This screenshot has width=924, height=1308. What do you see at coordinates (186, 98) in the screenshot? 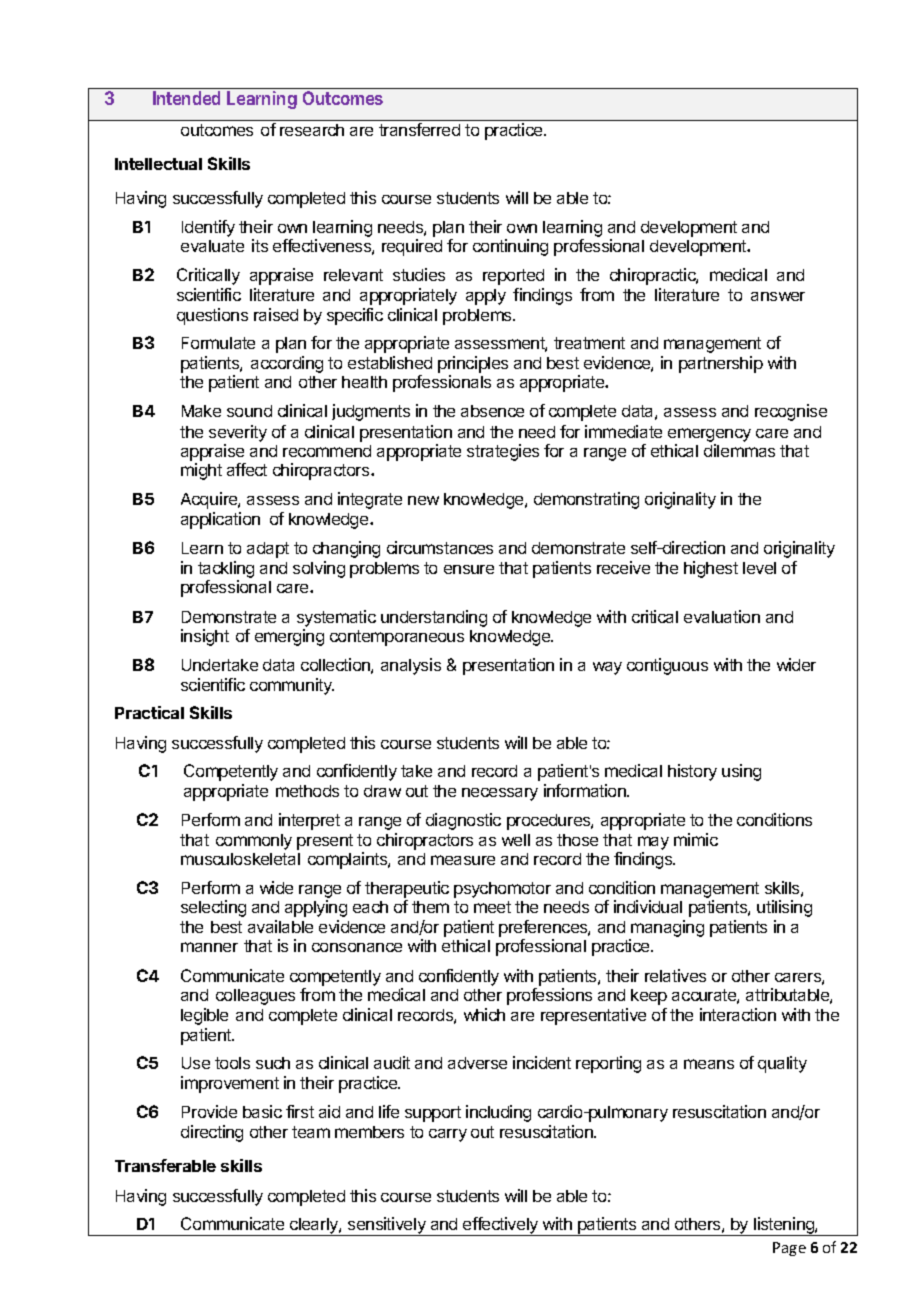
I see `Intended` at bounding box center [186, 98].
